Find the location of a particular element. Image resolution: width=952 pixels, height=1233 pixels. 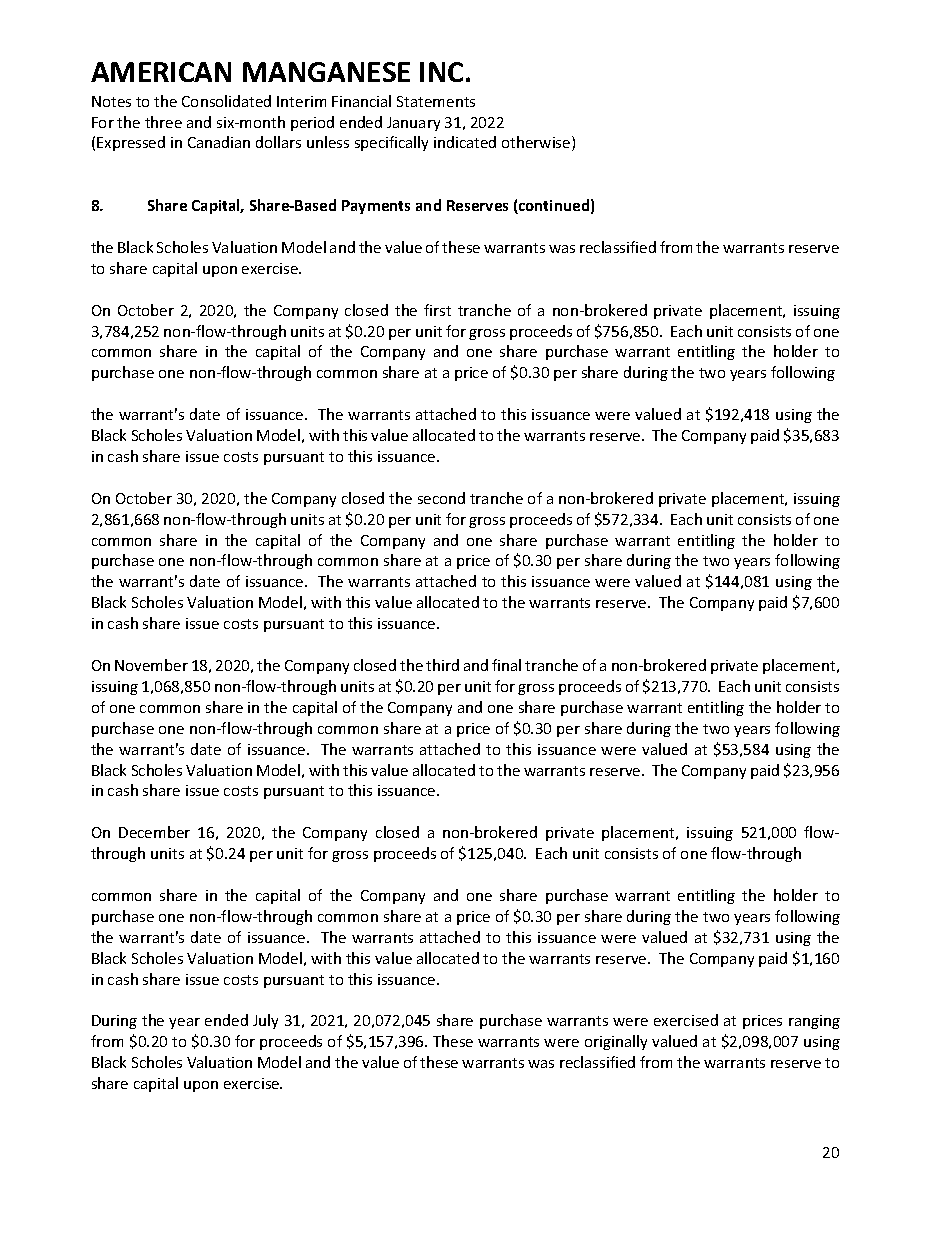

three is located at coordinates (163, 122).
